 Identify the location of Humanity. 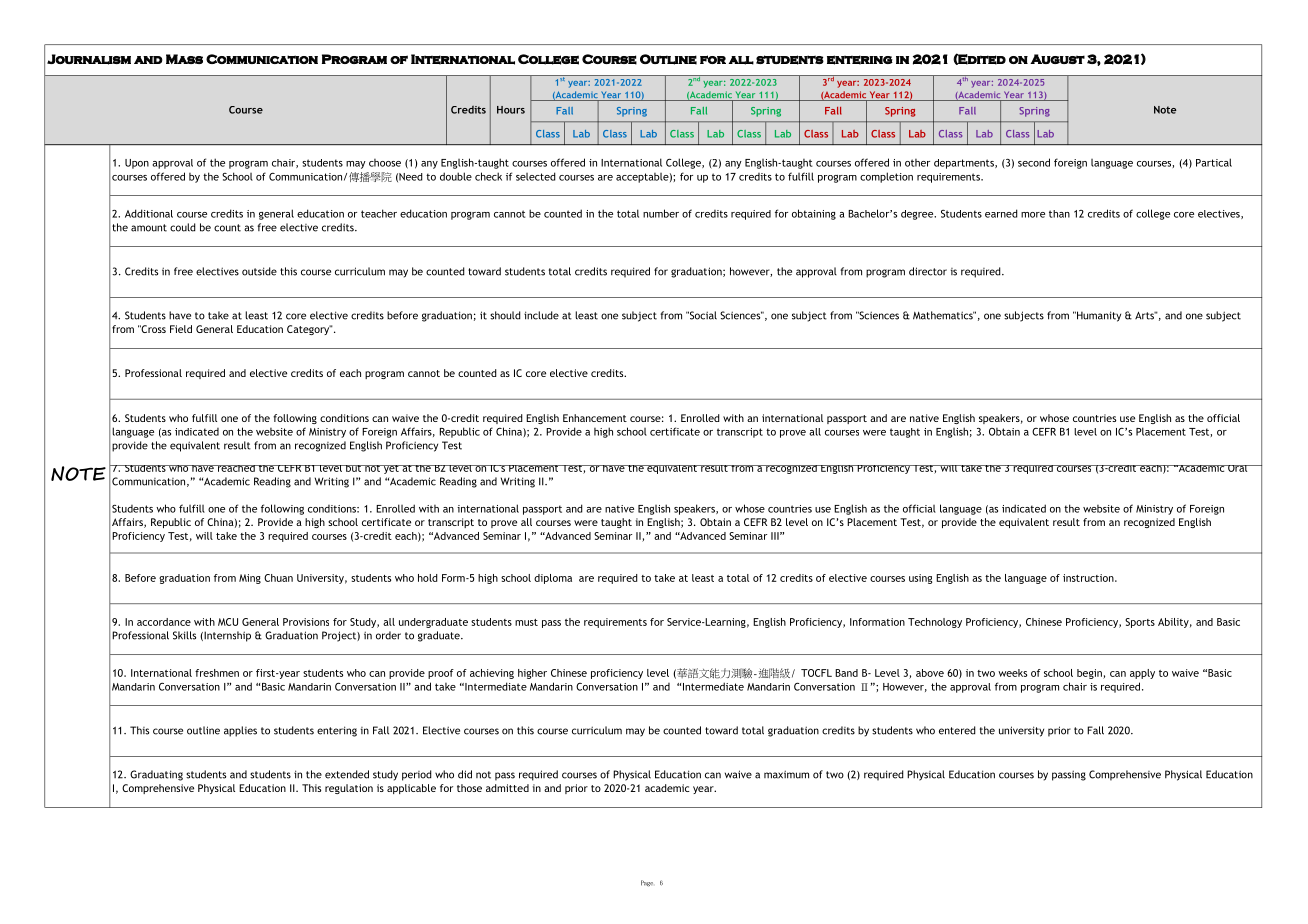
(1098, 316).
